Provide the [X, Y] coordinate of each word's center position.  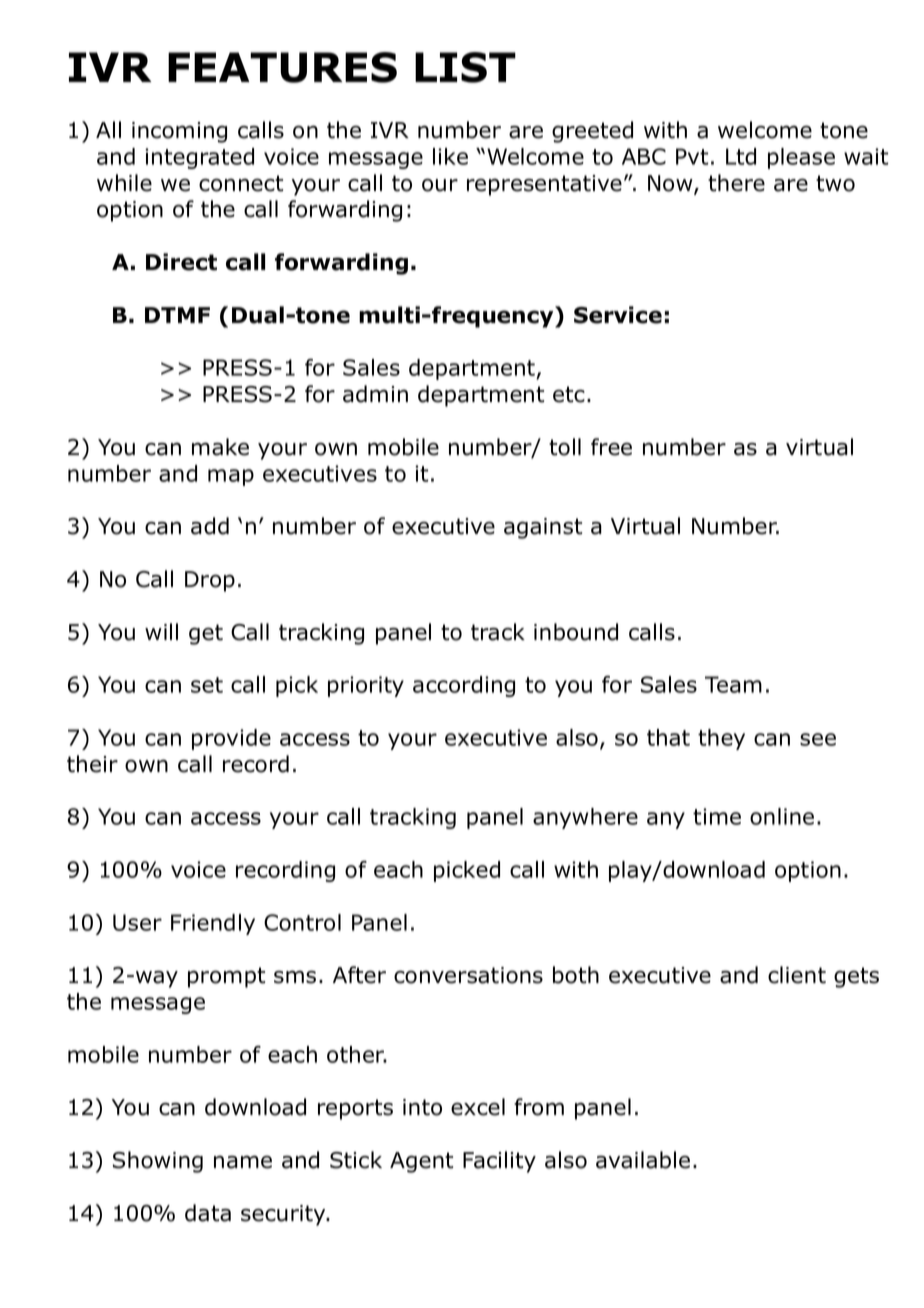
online [782, 816]
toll [565, 447]
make [220, 447]
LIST [465, 67]
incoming [179, 132]
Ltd [741, 156]
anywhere [585, 818]
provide [231, 739]
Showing [158, 1162]
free [611, 447]
